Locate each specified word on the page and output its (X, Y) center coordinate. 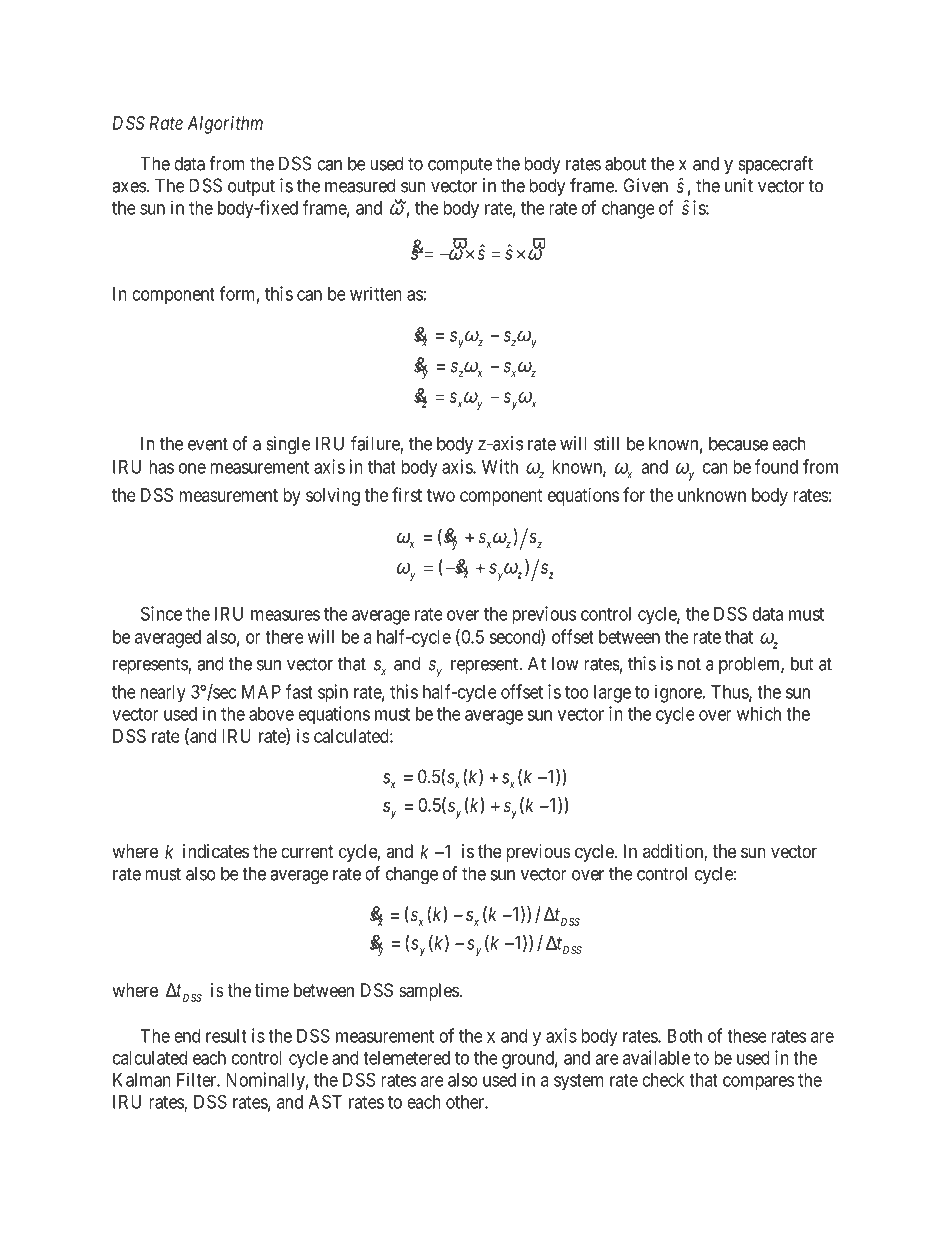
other (466, 1102)
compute (460, 165)
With (500, 466)
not (689, 664)
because (738, 443)
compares (758, 1083)
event (208, 444)
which (759, 713)
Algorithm (225, 125)
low (565, 663)
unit (739, 185)
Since (161, 613)
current (307, 851)
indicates (216, 851)
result (226, 1036)
